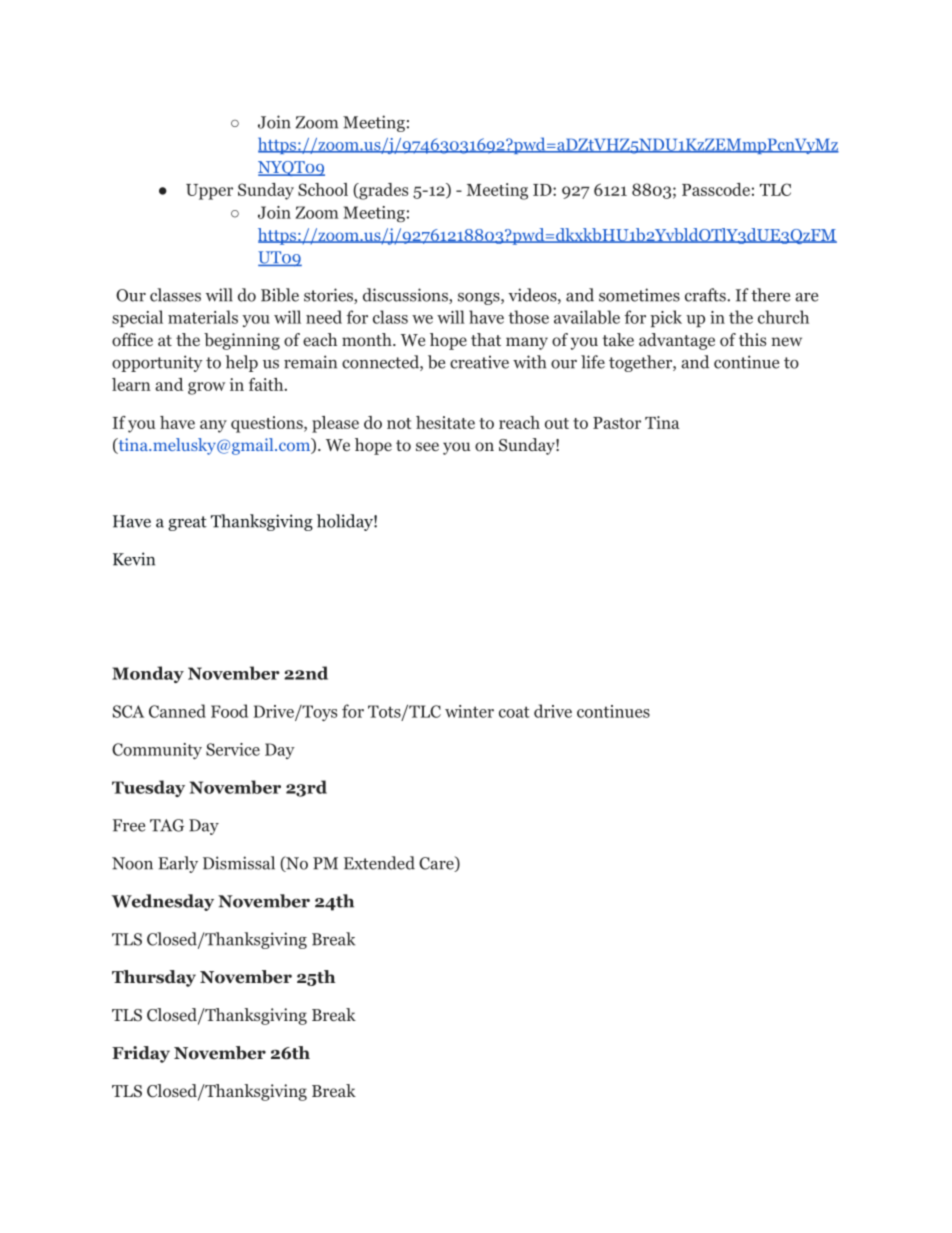 This screenshot has height=1233, width=952. What do you see at coordinates (141, 1054) in the screenshot?
I see `Friday` at bounding box center [141, 1054].
